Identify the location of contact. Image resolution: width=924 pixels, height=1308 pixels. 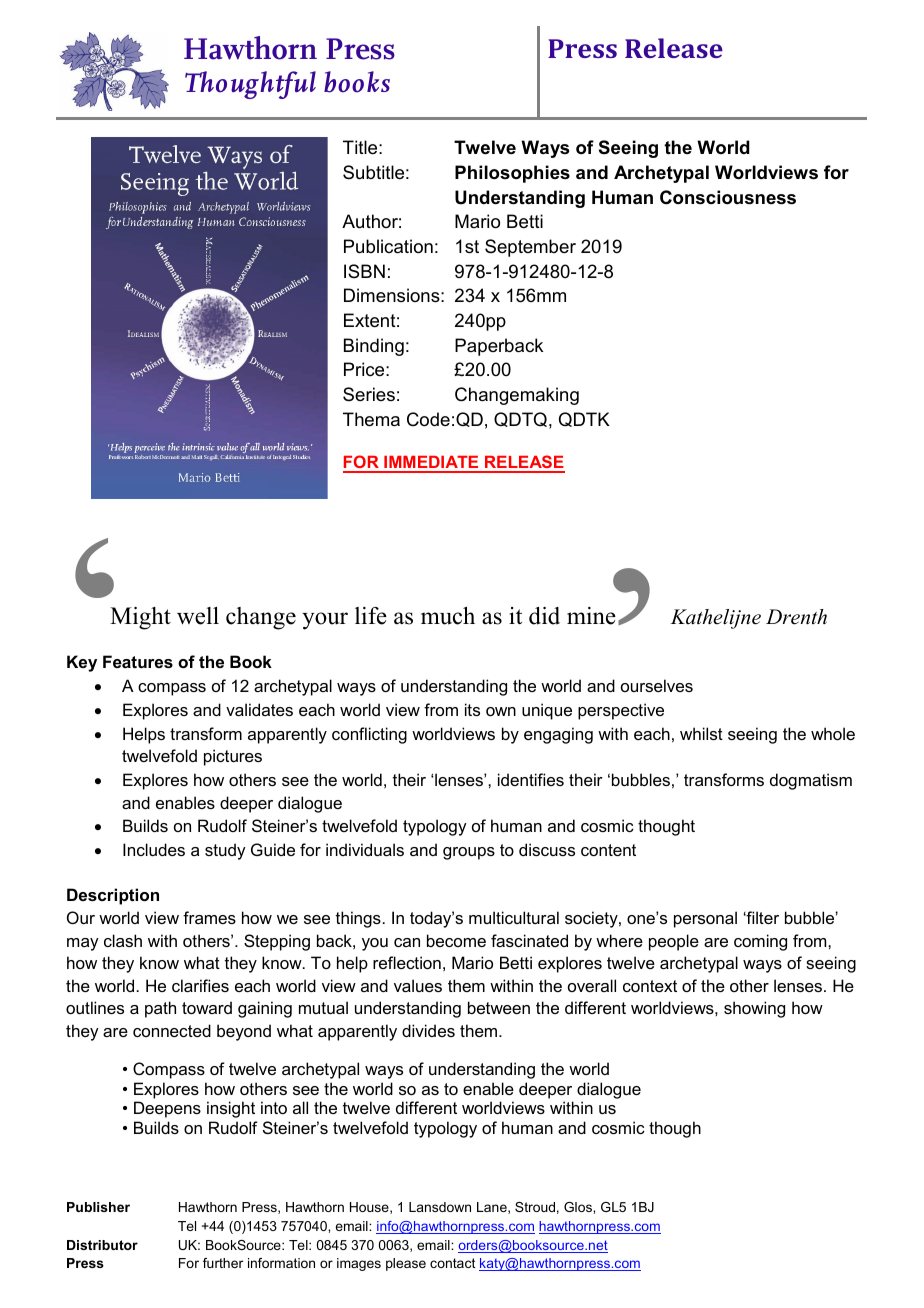
(452, 1263).
